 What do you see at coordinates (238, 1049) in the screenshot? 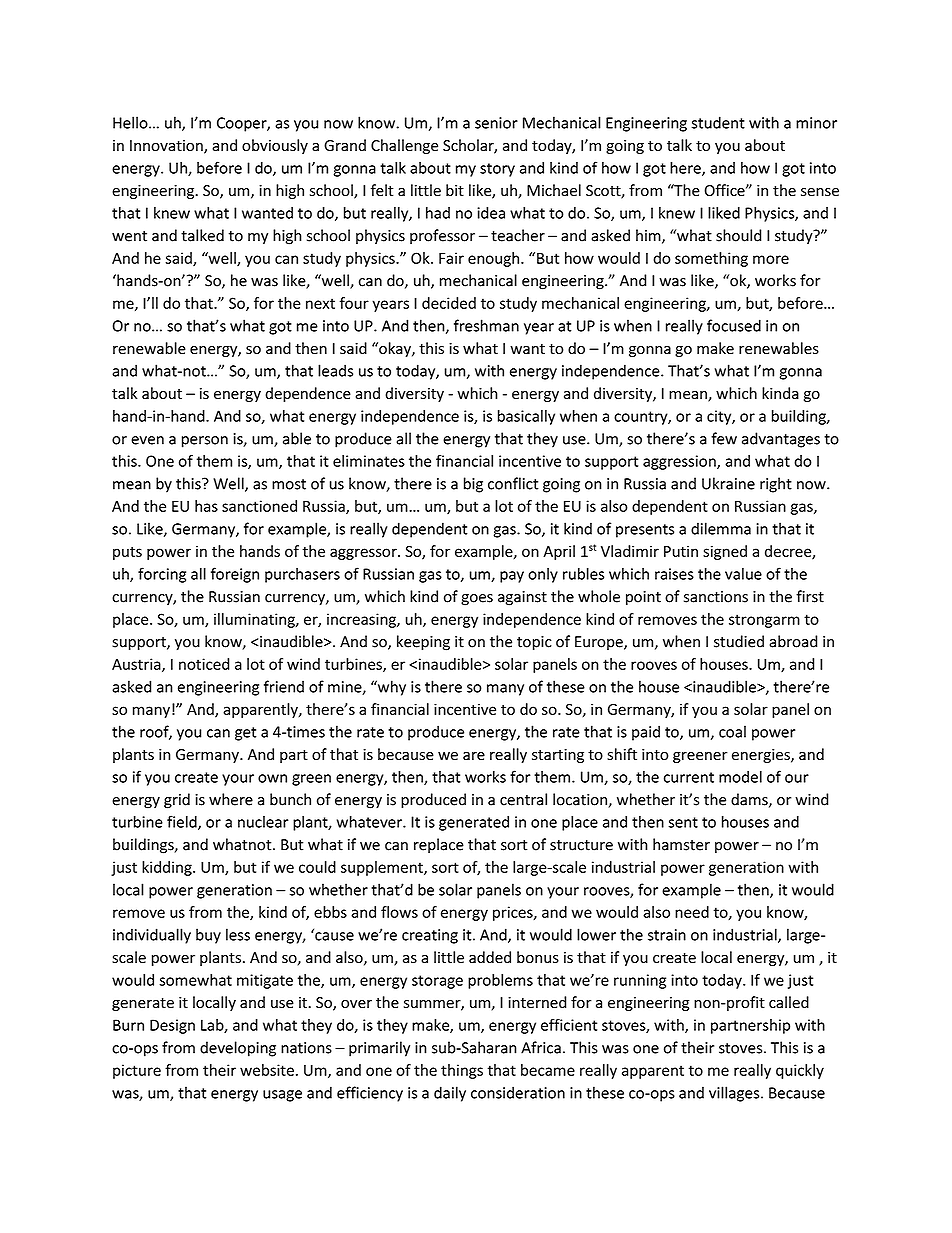
I see `developing` at bounding box center [238, 1049].
